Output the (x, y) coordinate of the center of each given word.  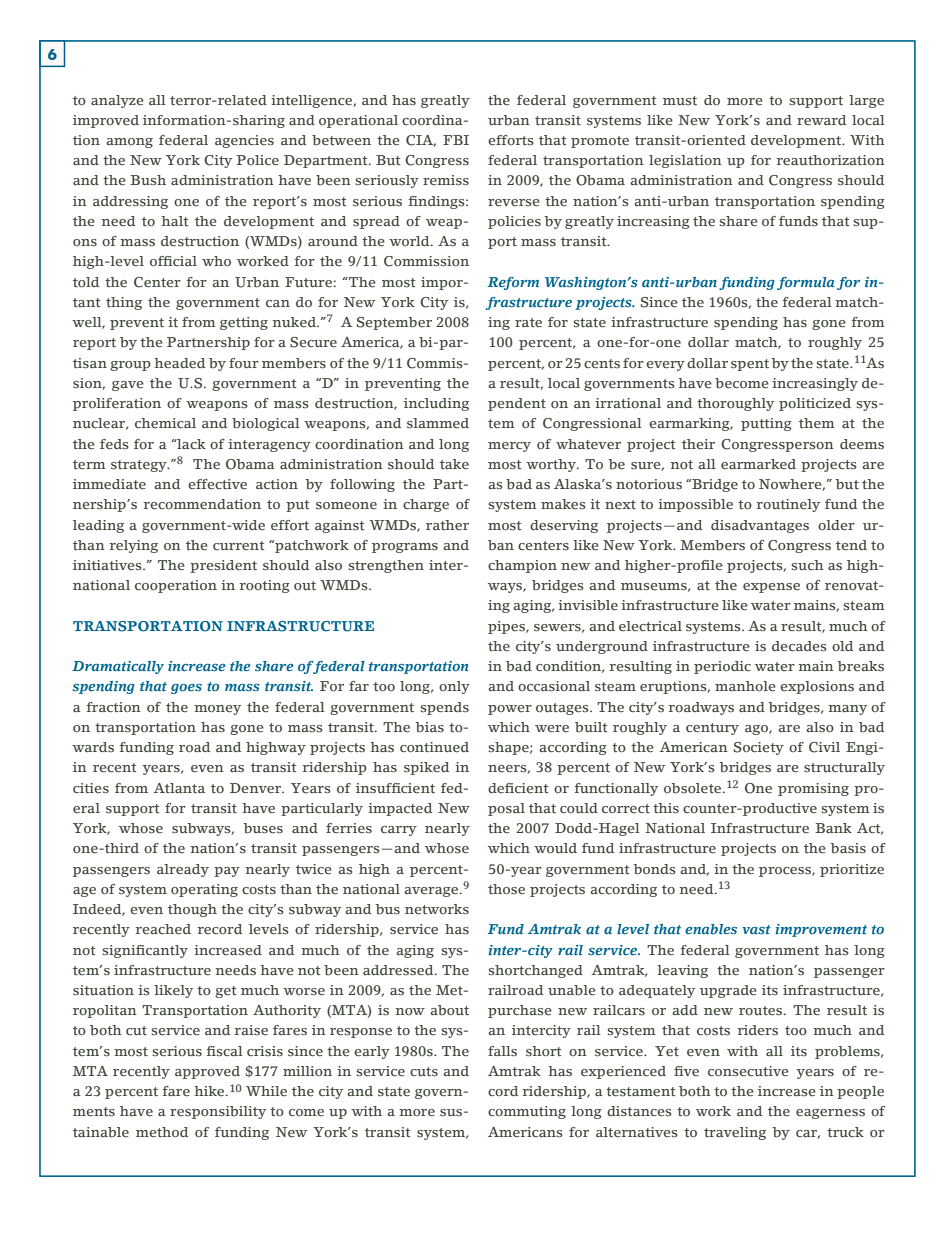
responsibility (218, 1112)
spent (750, 365)
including (436, 404)
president (223, 566)
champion (522, 566)
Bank (833, 828)
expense (771, 588)
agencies (244, 141)
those (506, 889)
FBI (456, 140)
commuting (527, 1112)
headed (179, 363)
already (183, 870)
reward (821, 120)
